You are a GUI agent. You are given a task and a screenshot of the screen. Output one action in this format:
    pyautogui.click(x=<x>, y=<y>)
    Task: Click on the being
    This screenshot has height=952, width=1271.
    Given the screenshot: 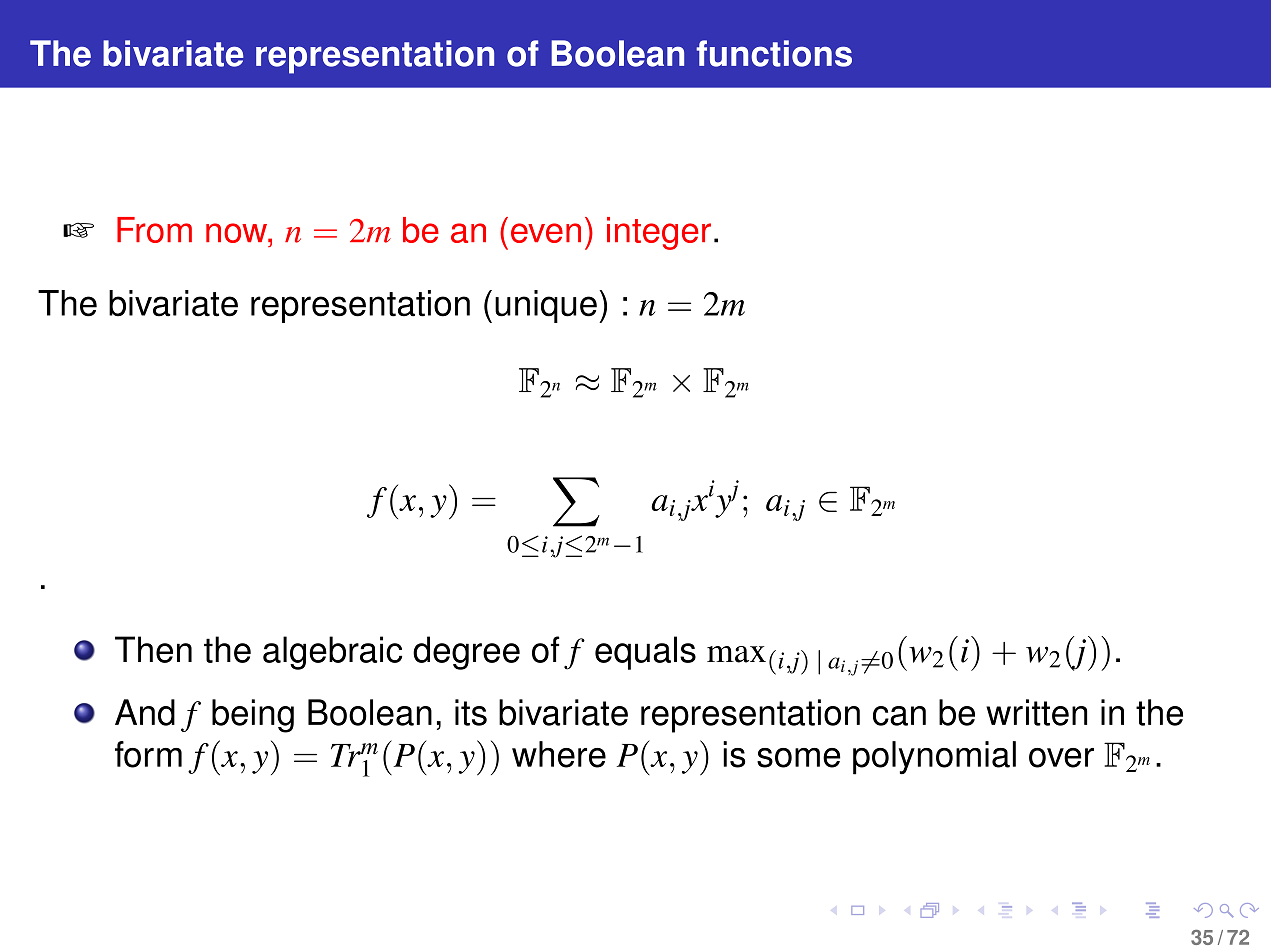 What is the action you would take?
    pyautogui.click(x=253, y=716)
